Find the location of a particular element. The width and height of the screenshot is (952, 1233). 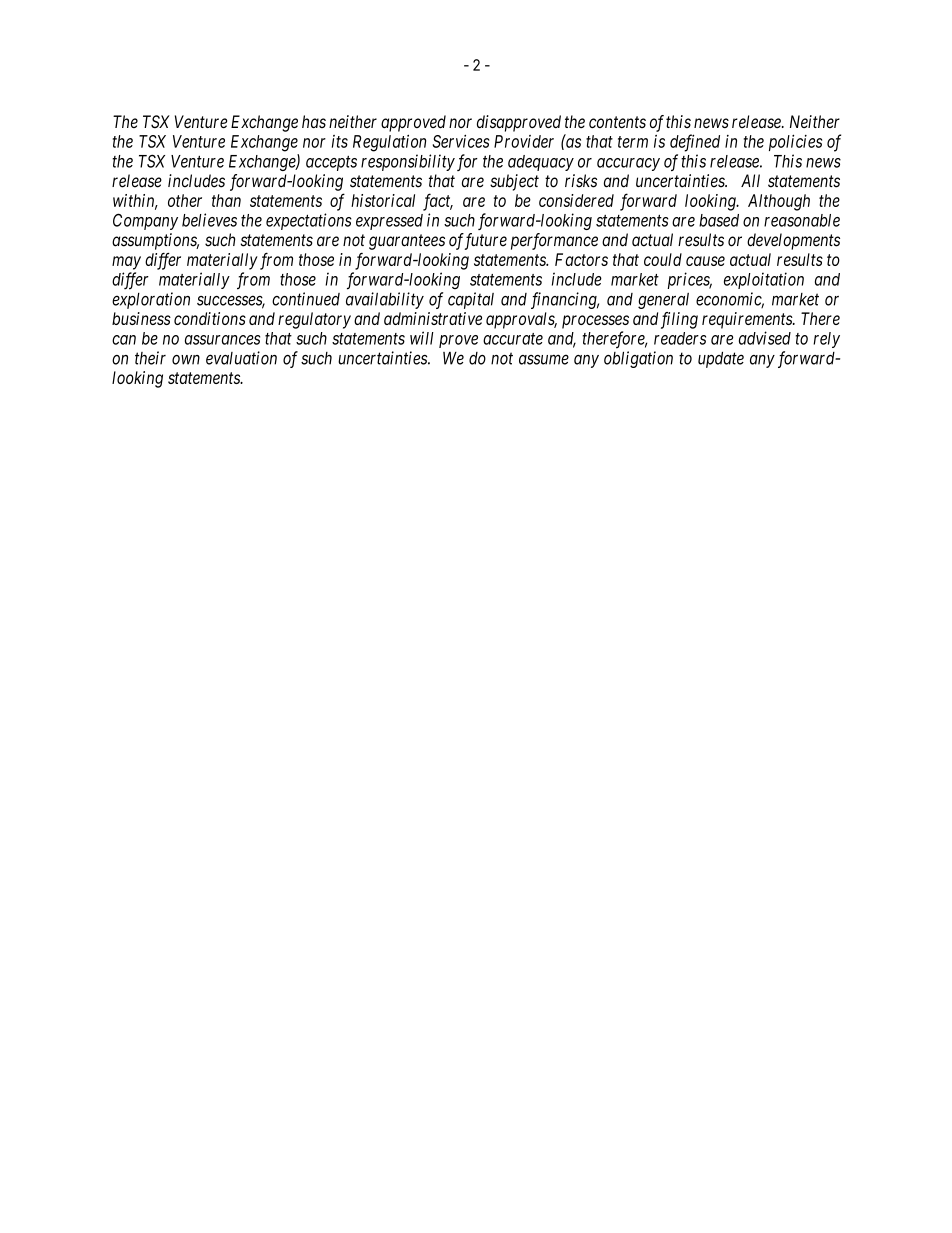

may is located at coordinates (126, 263).
